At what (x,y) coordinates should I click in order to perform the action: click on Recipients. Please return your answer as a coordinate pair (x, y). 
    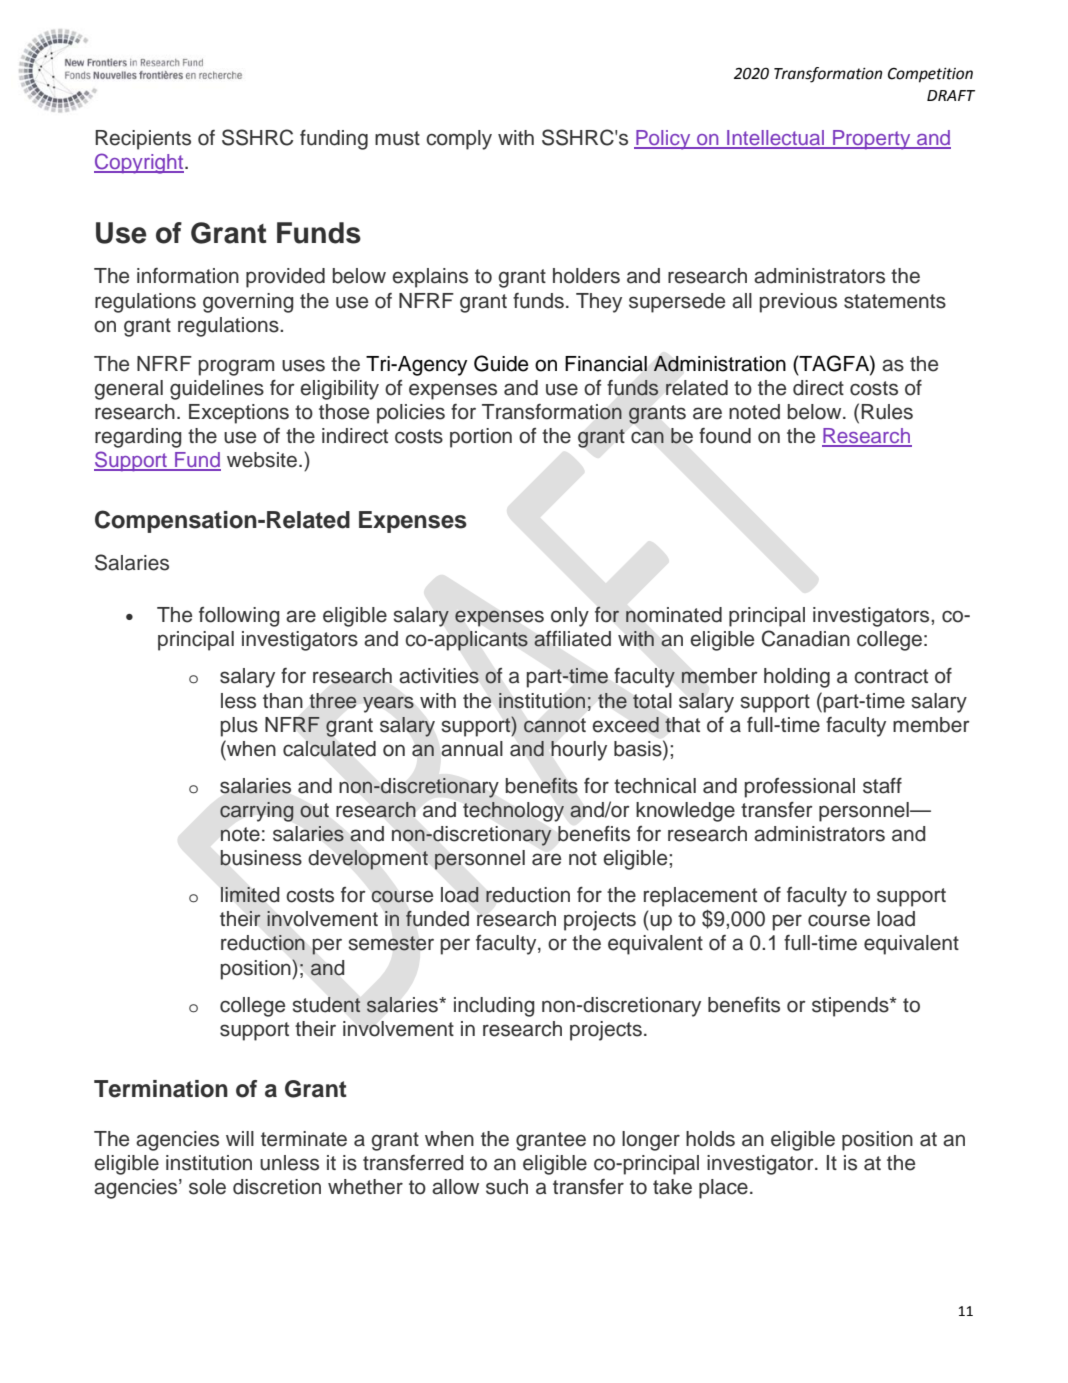
    Looking at the image, I should click on (143, 140).
